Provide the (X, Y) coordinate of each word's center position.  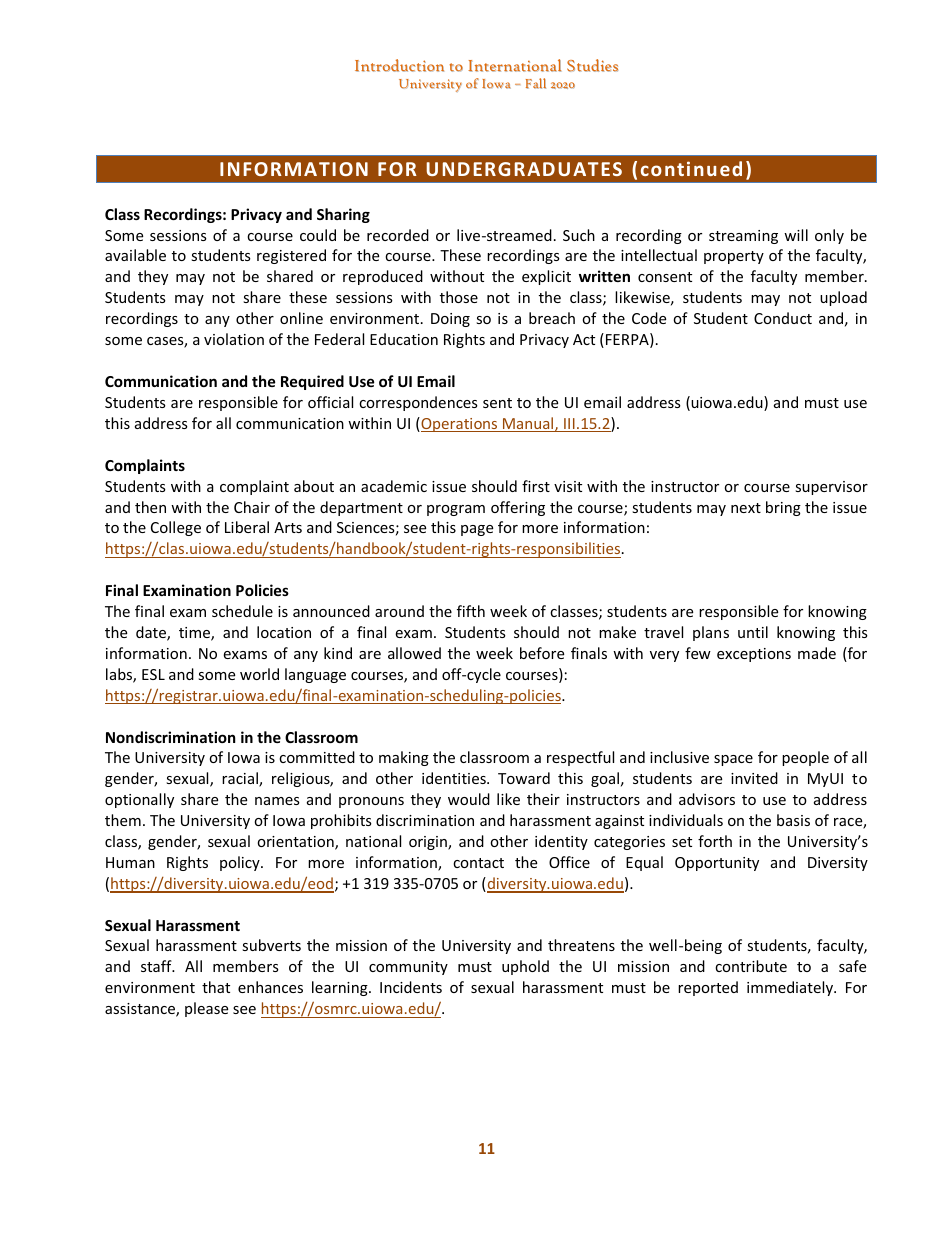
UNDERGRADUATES (524, 169)
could (318, 235)
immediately (791, 988)
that (216, 987)
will (796, 235)
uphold (525, 967)
